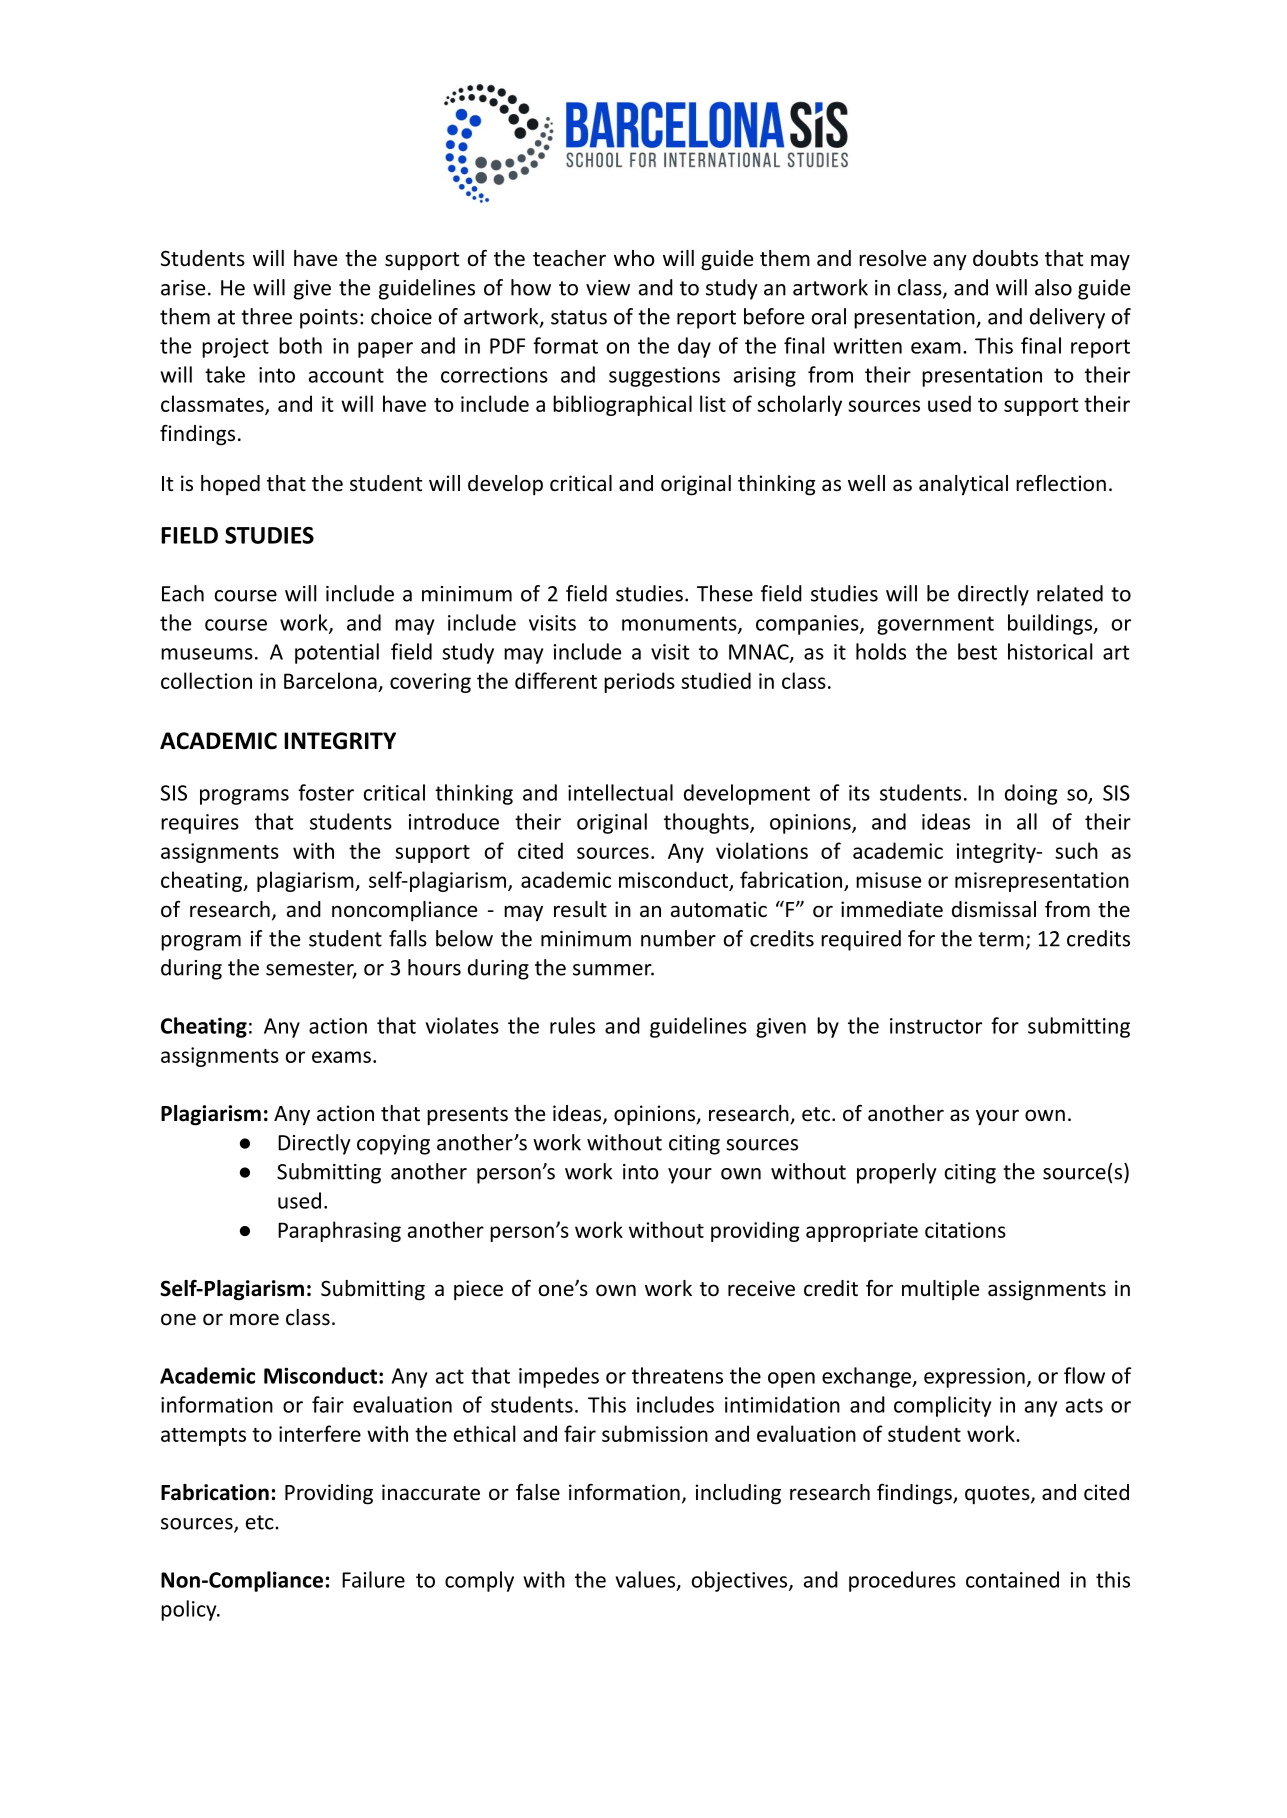 This document has height=1818, width=1287. I want to click on three, so click(266, 316).
